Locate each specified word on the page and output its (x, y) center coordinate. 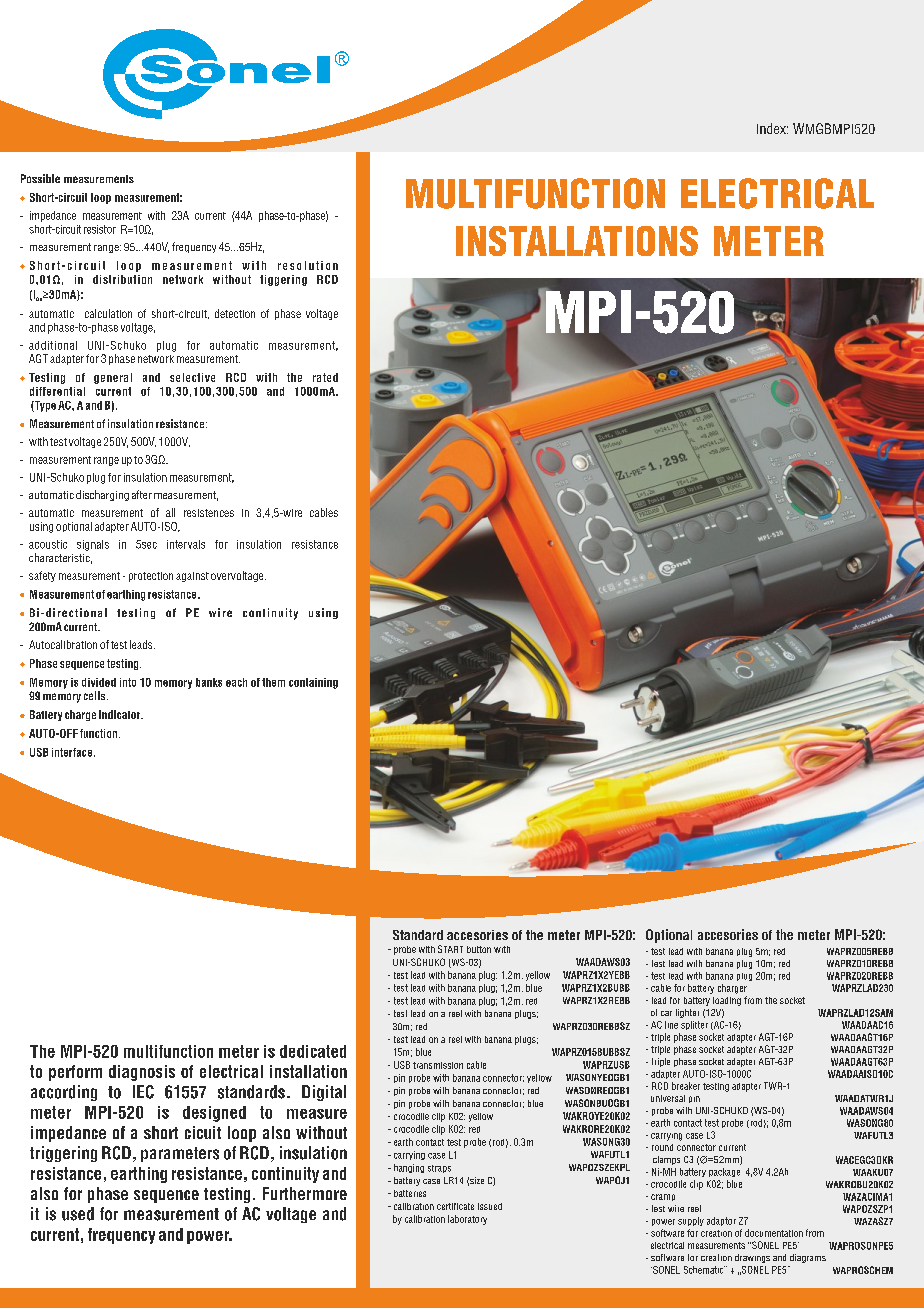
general (113, 378)
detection (235, 313)
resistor (100, 229)
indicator (121, 714)
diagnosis (142, 1073)
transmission (438, 1065)
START (450, 949)
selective (192, 377)
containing (313, 683)
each (236, 682)
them (273, 682)
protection (151, 577)
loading (727, 1001)
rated (325, 377)
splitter (694, 1025)
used (78, 1214)
